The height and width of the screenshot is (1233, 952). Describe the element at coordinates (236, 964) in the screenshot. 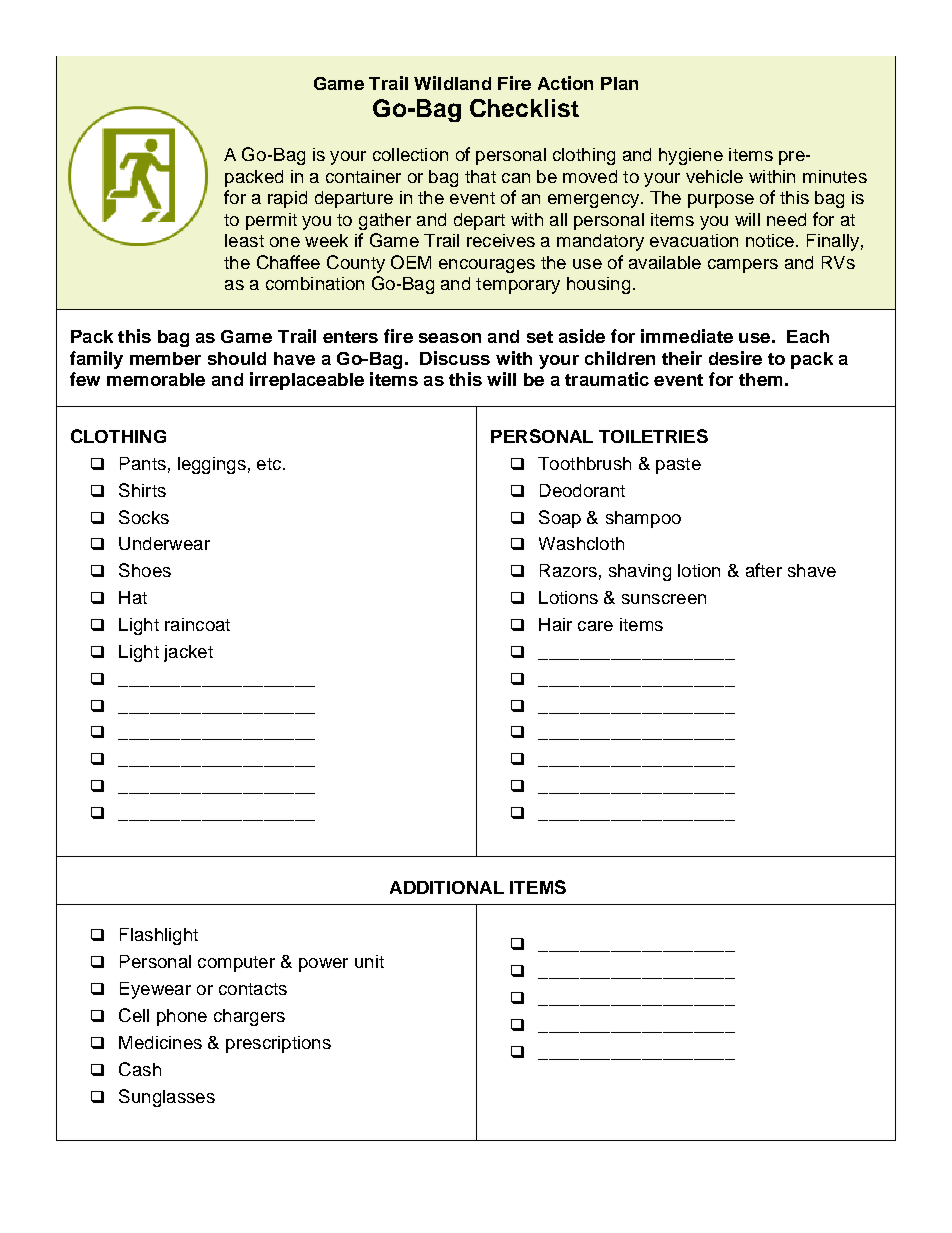

I see `computer` at that location.
